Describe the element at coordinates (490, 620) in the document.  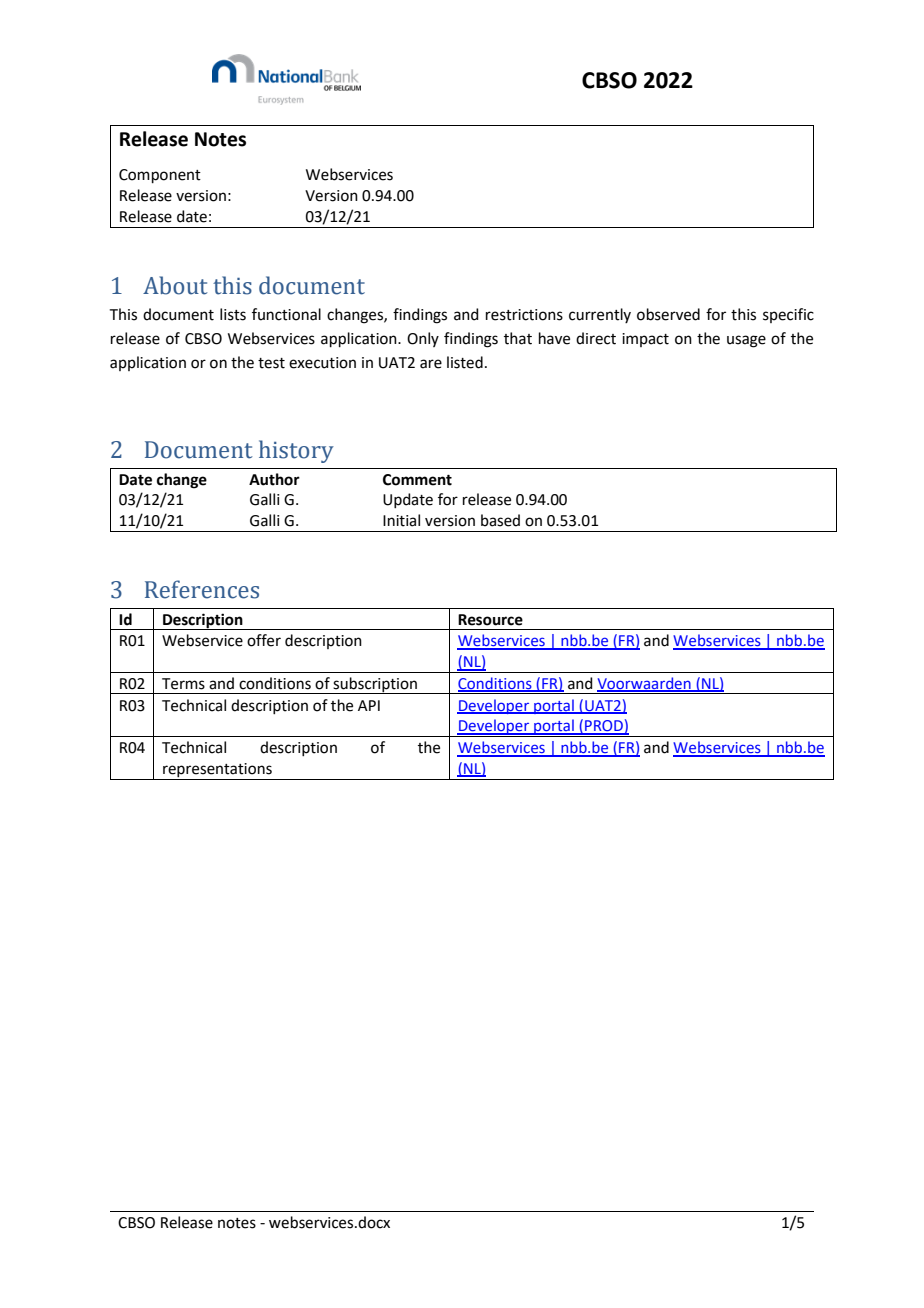
I see `Resource` at that location.
